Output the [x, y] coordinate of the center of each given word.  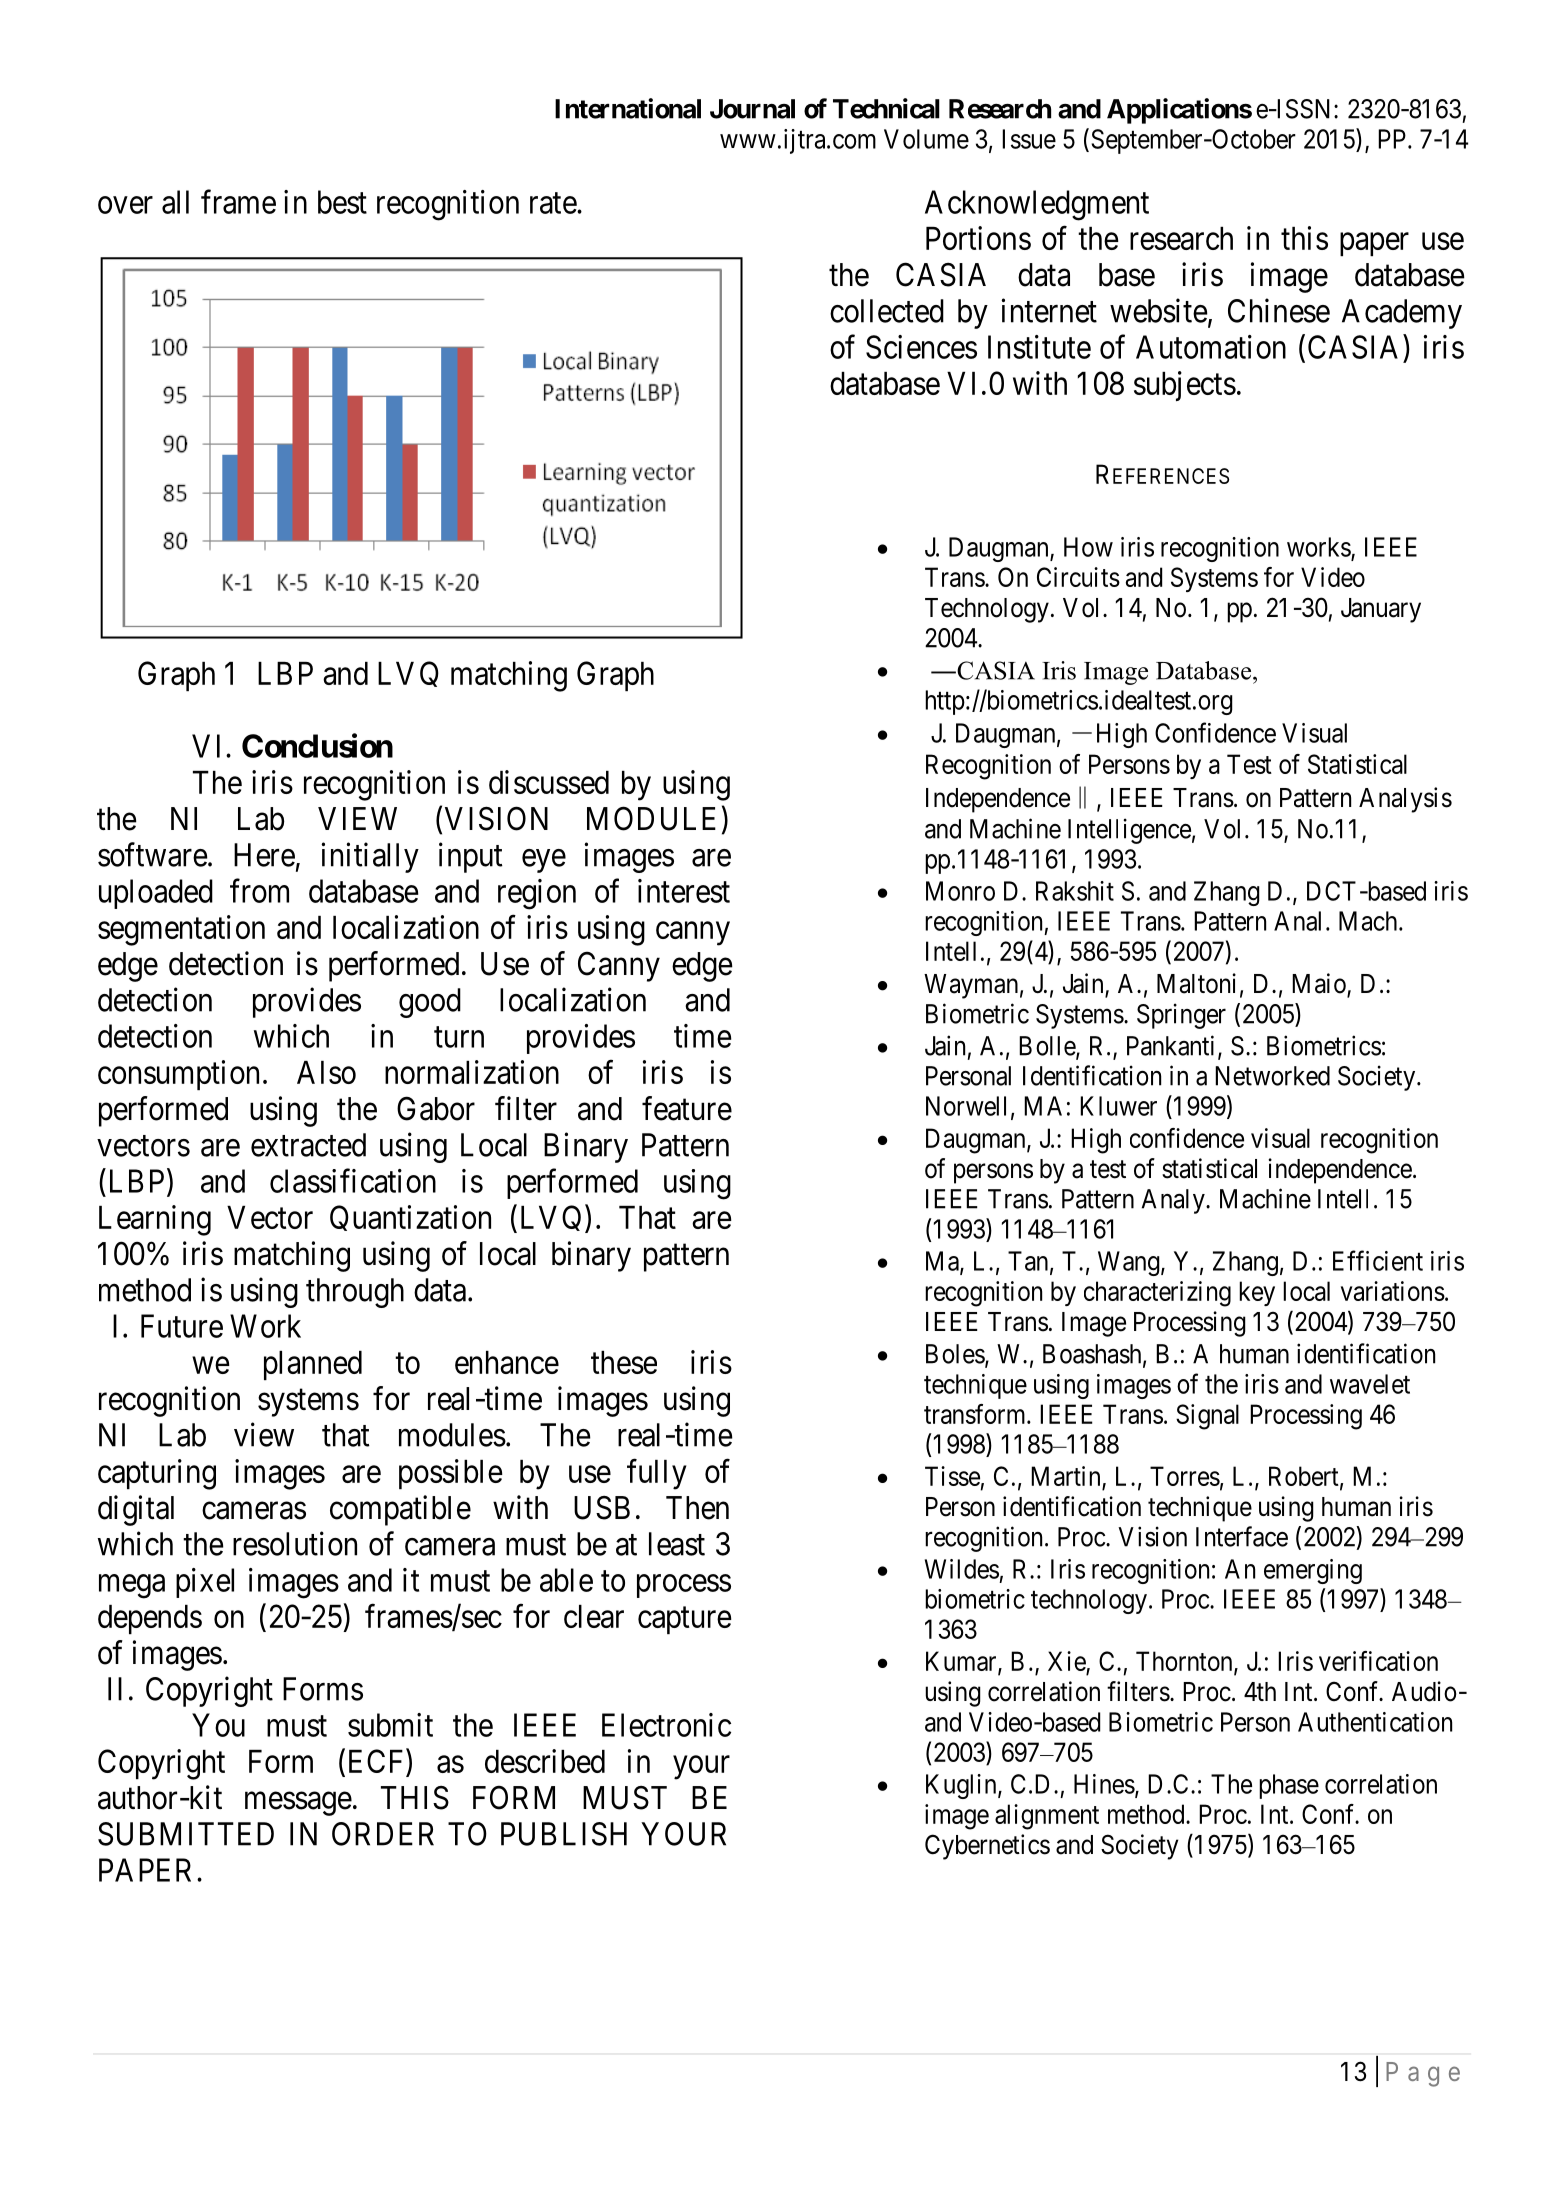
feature [687, 1108]
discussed [549, 782]
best [342, 202]
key [1257, 1293]
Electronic [666, 1725]
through [355, 1293]
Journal [752, 109]
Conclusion [317, 745]
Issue [1029, 139]
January [1381, 610]
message [298, 1804]
